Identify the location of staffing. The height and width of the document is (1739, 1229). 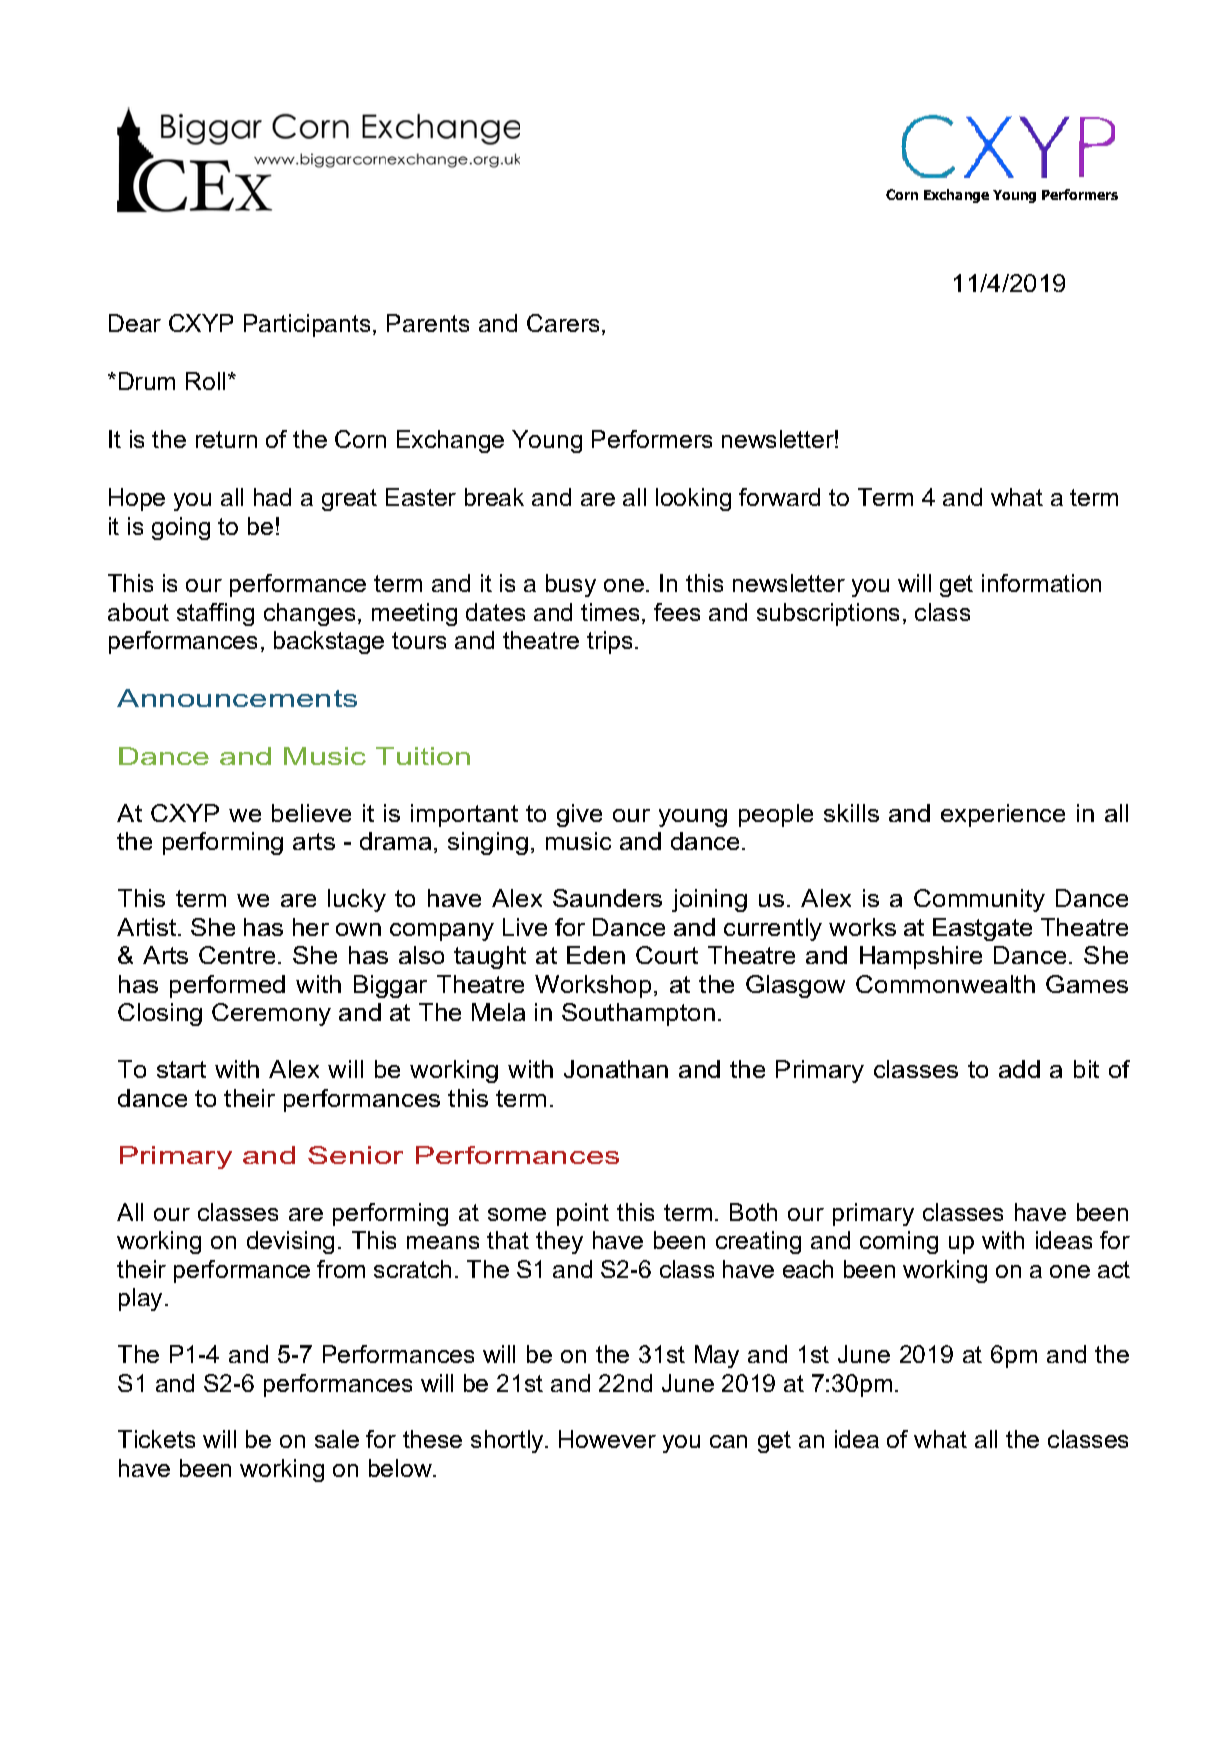
(215, 614).
